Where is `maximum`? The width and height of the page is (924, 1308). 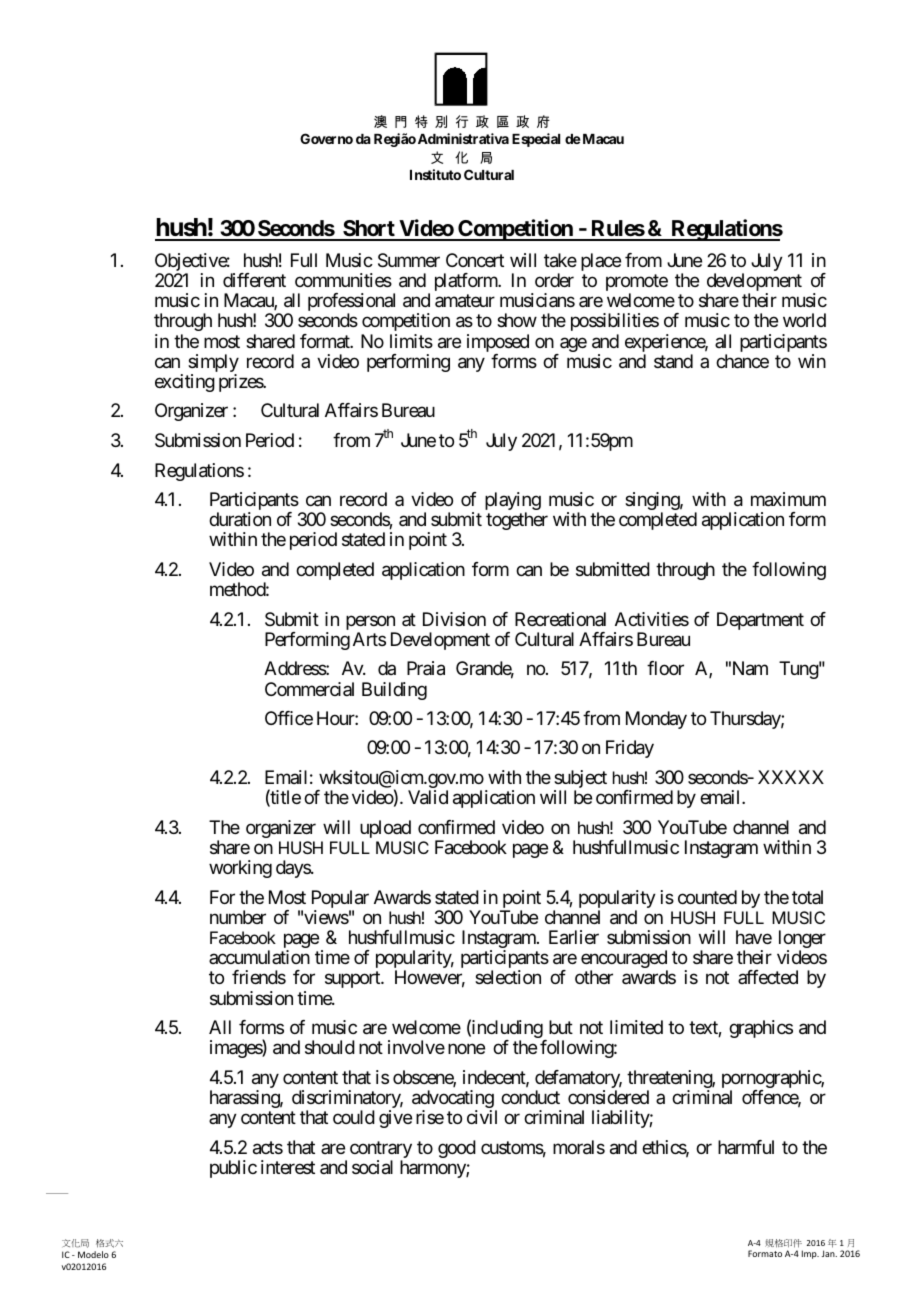 maximum is located at coordinates (788, 499).
